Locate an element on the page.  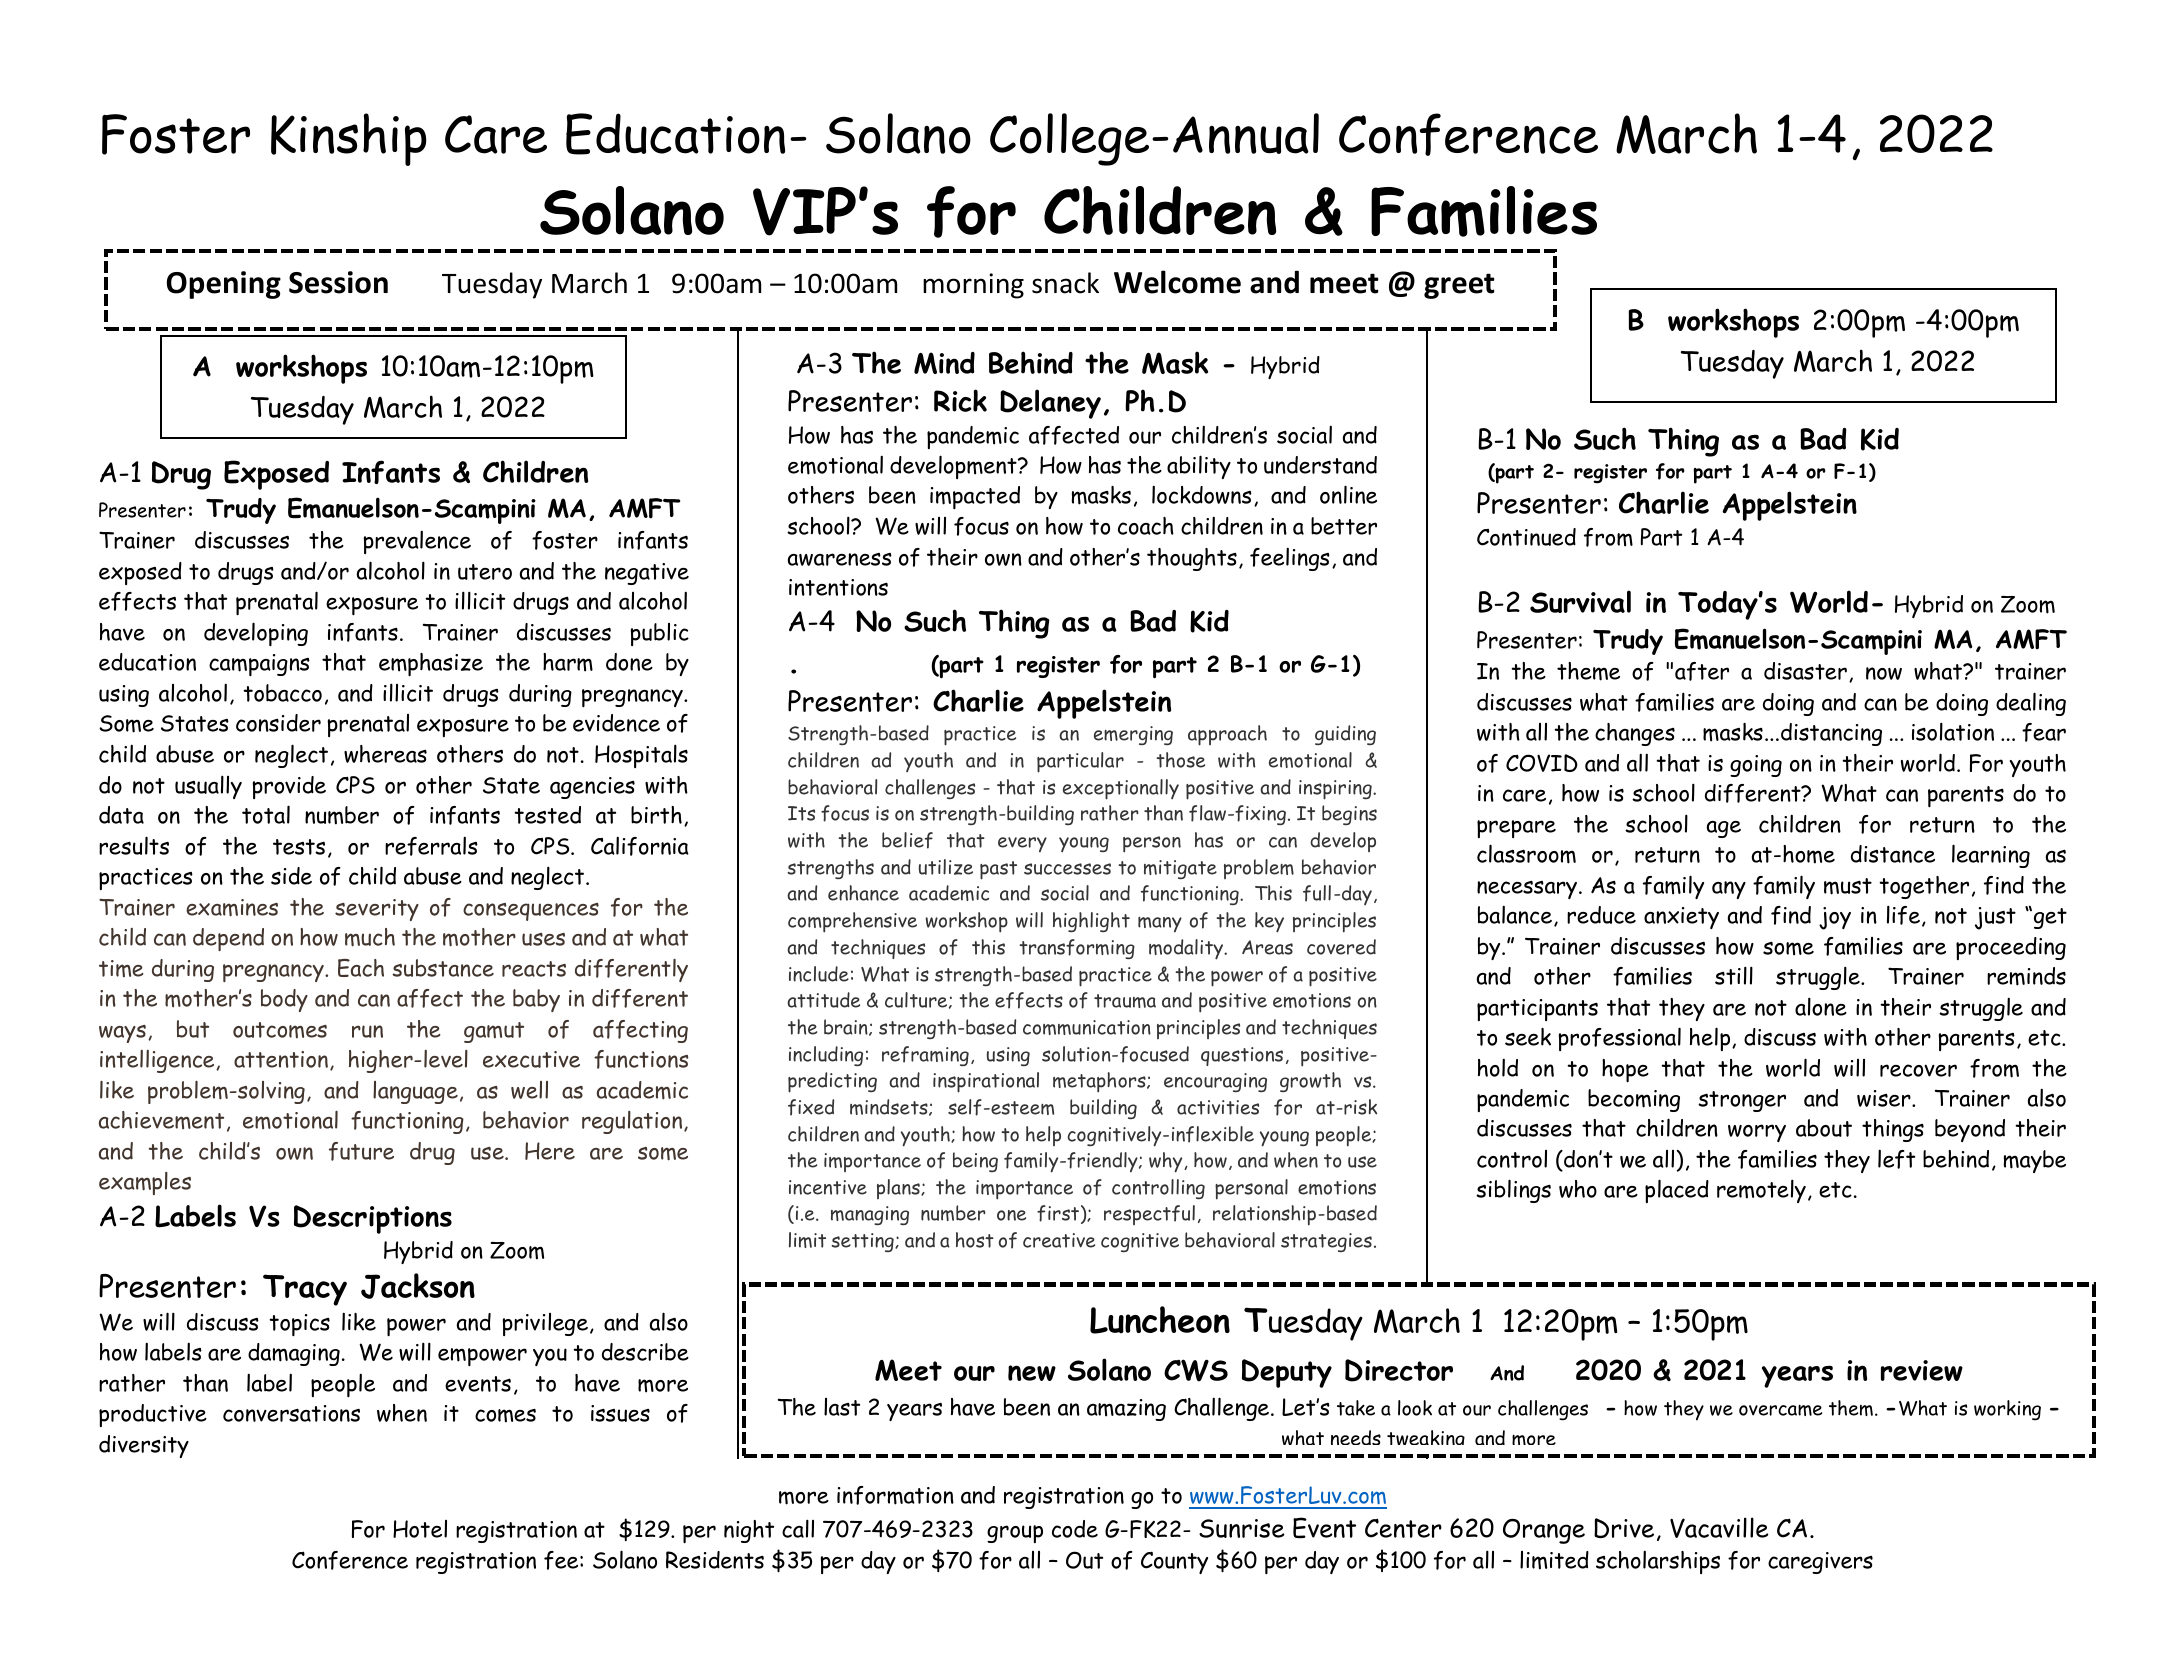
language is located at coordinates (415, 1092).
